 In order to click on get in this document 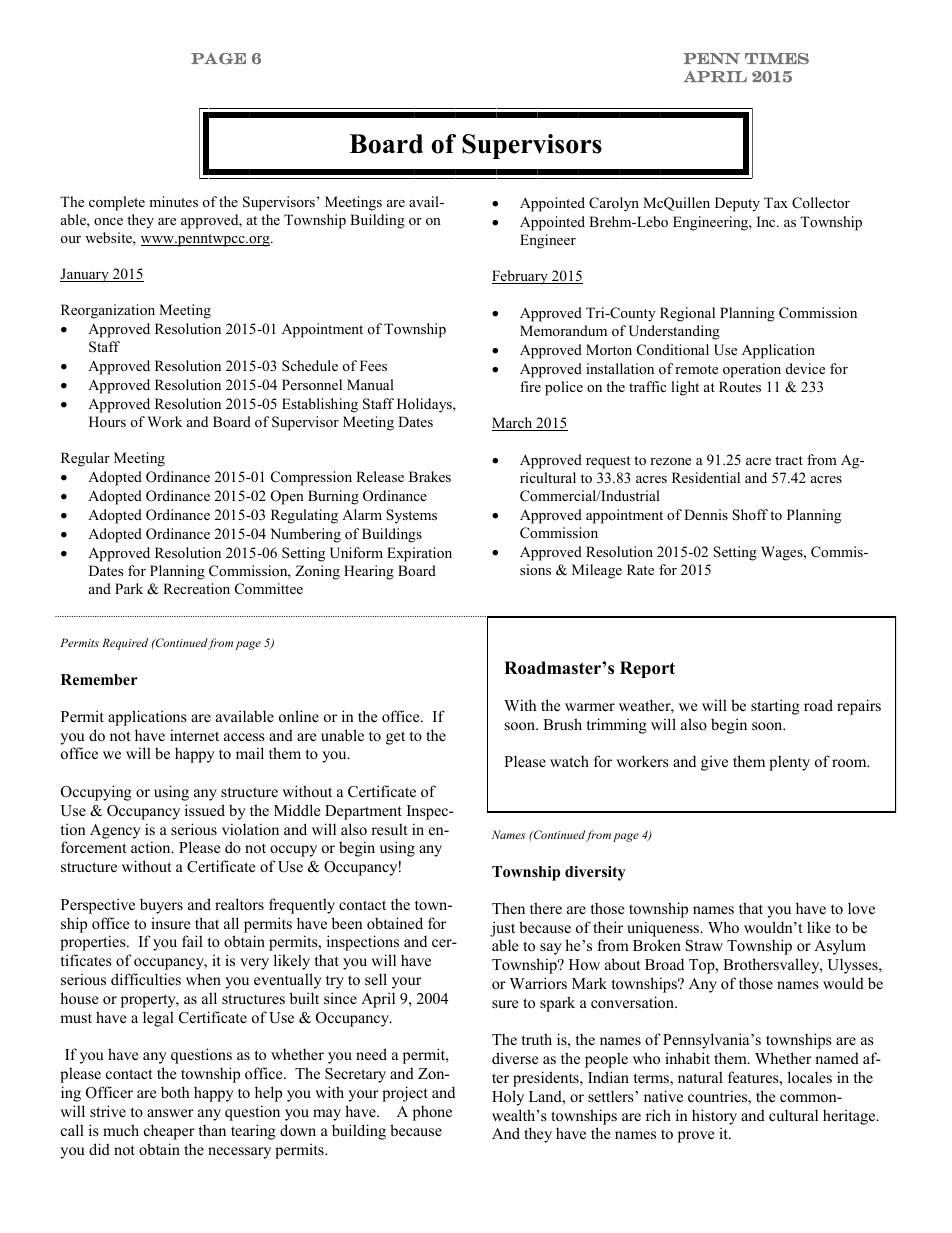, I will do `click(395, 738)`.
